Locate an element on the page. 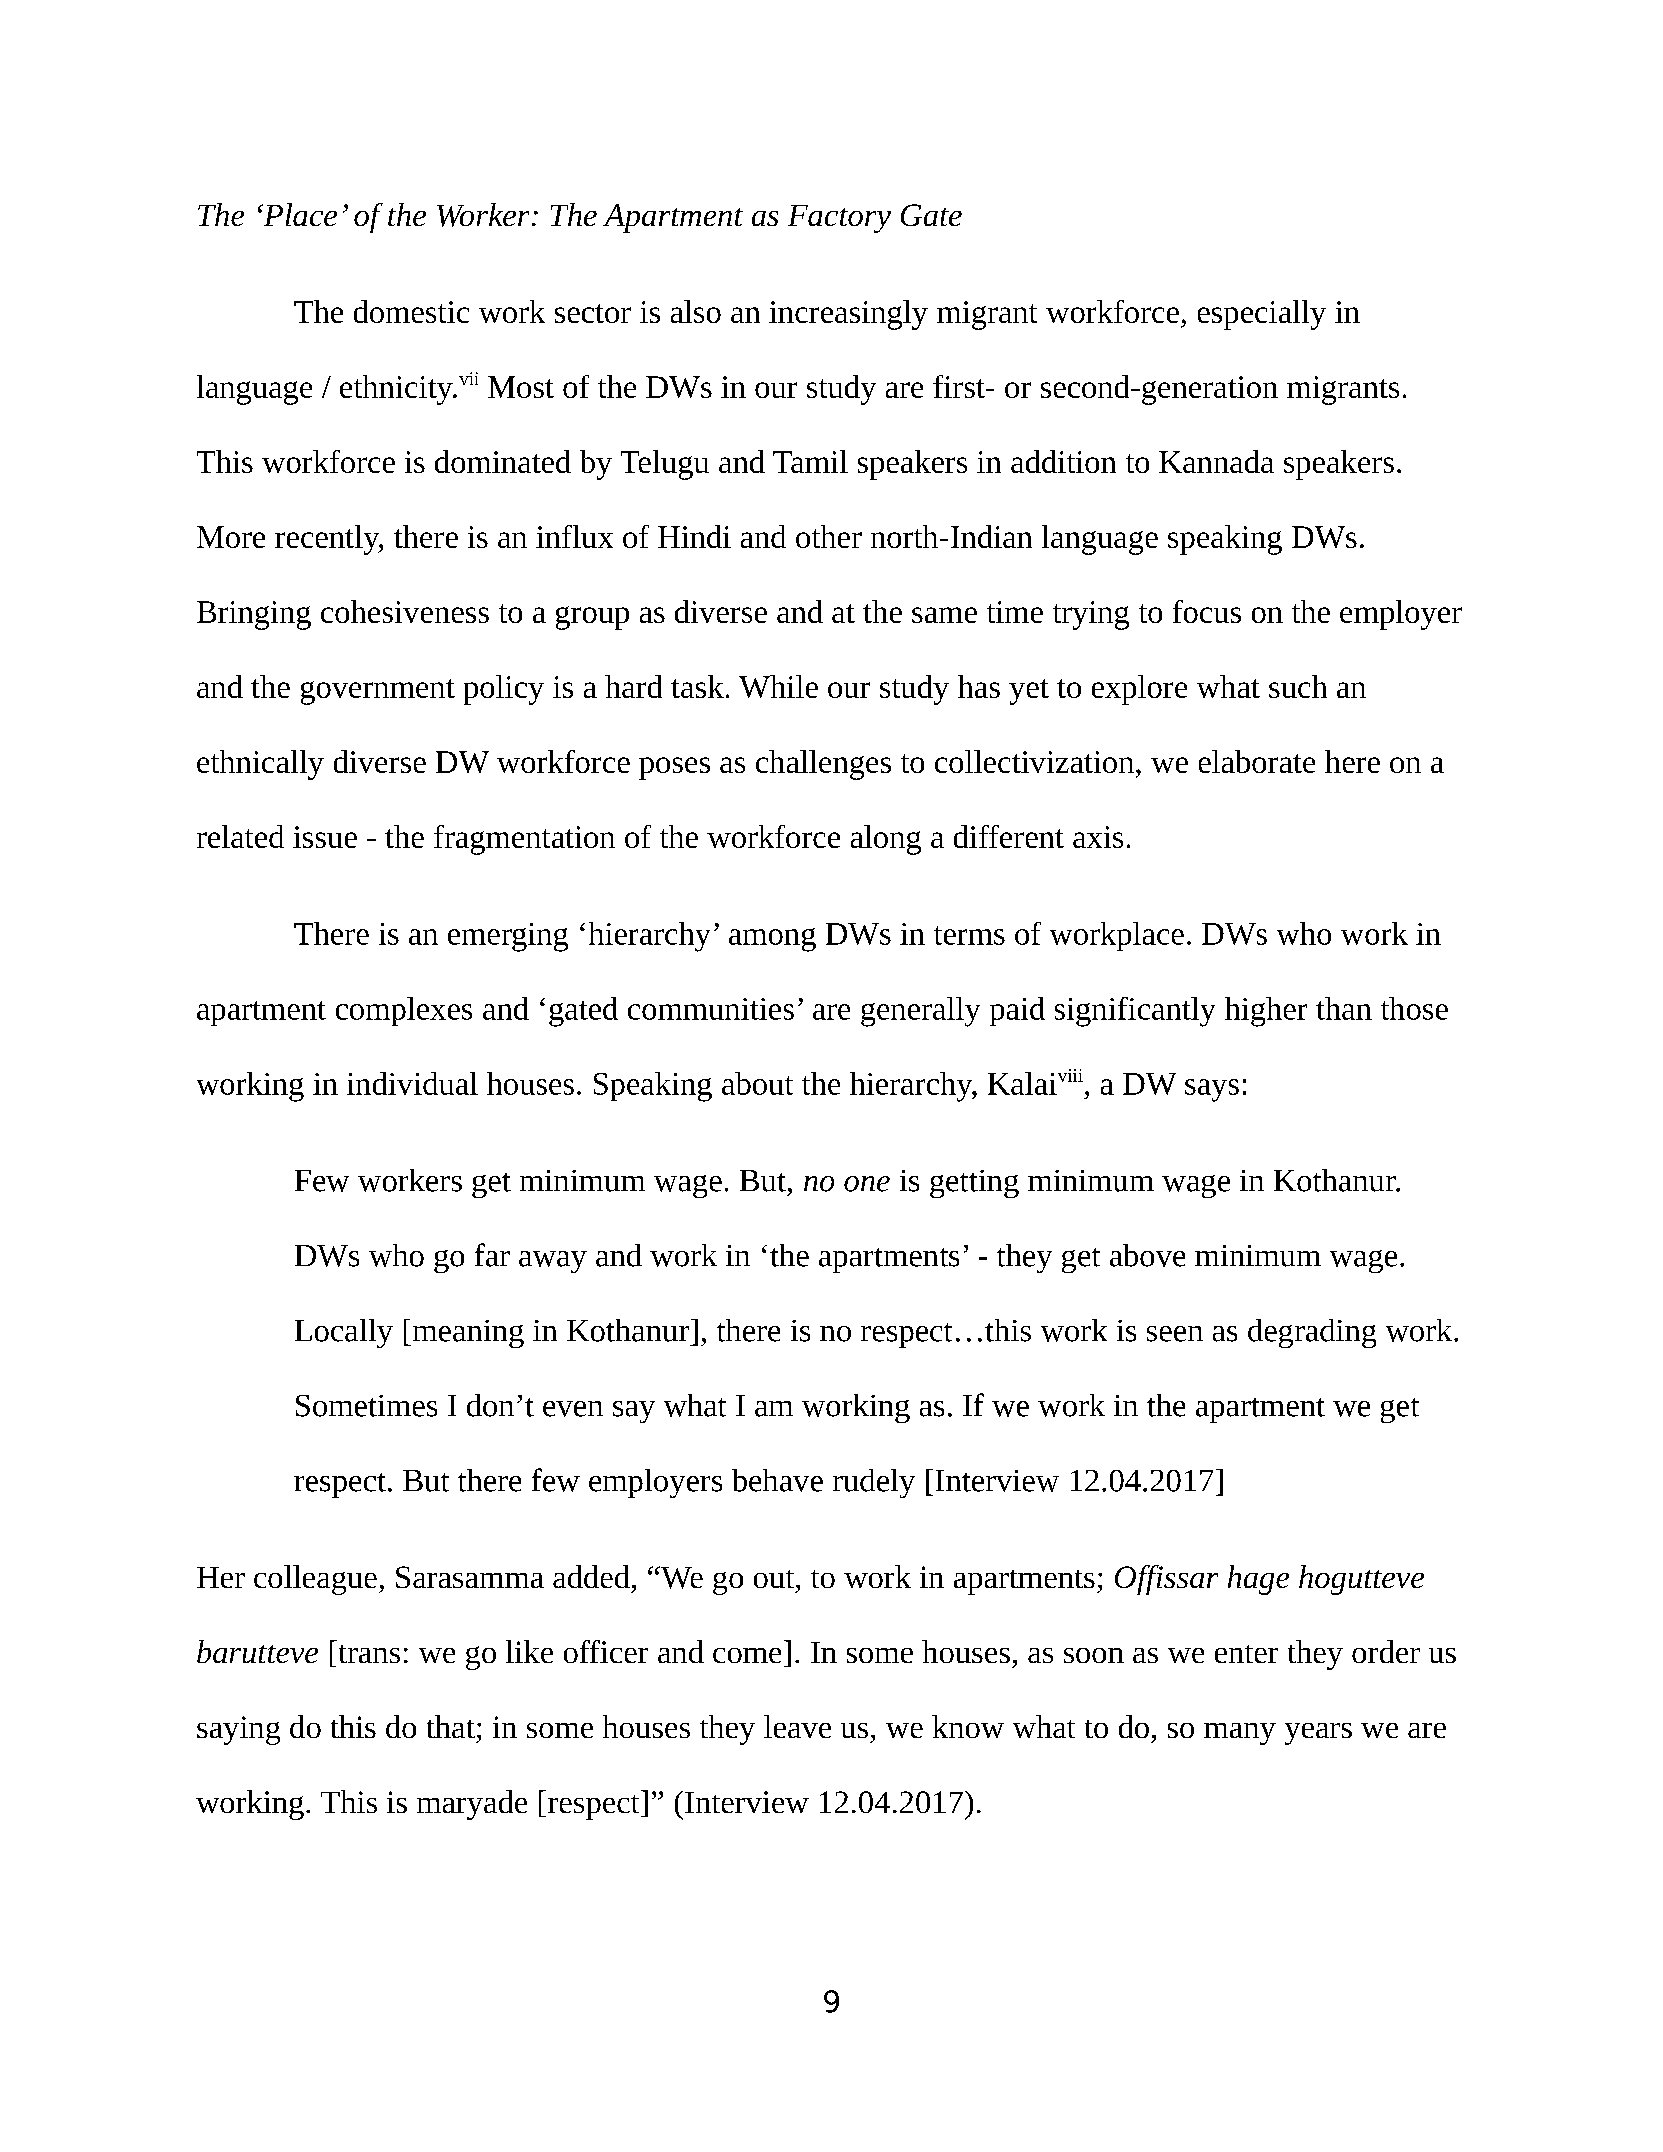 This document has width=1663, height=2152. higher is located at coordinates (1266, 1012).
